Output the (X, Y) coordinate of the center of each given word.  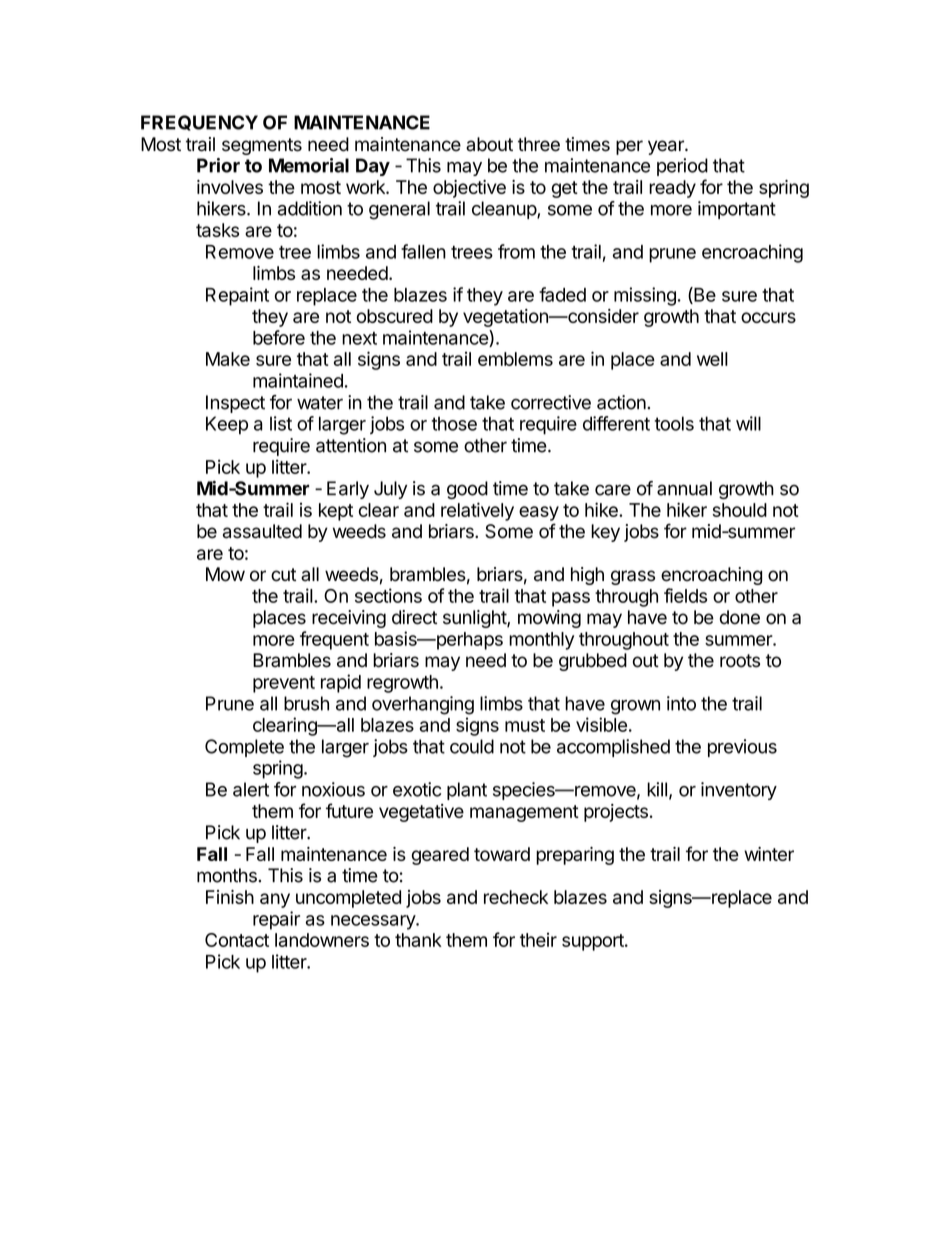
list (281, 423)
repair (276, 920)
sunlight (475, 619)
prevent (284, 684)
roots (740, 661)
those (454, 423)
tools (674, 423)
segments (262, 146)
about (489, 144)
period (682, 167)
